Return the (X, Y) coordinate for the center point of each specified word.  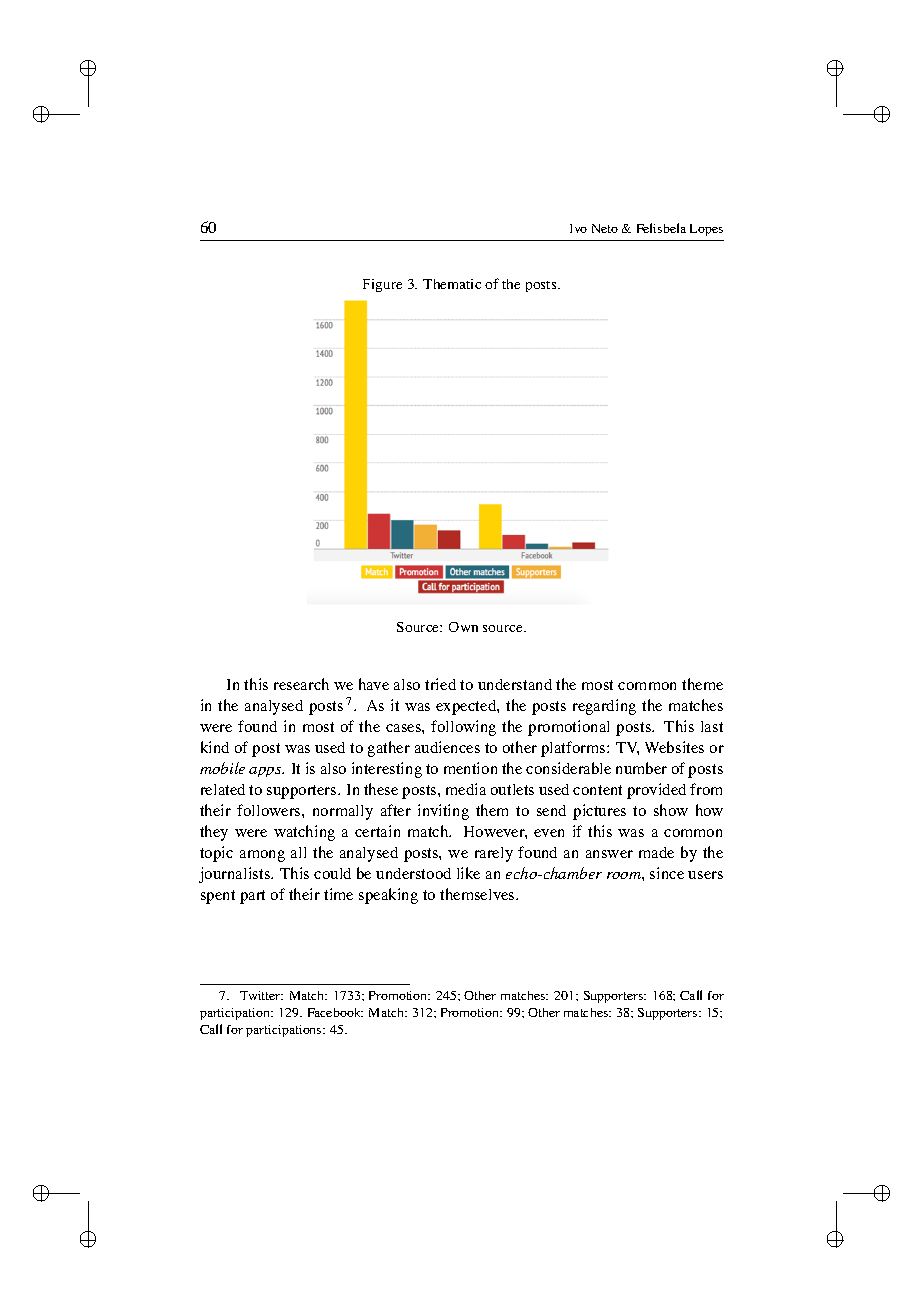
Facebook (335, 1012)
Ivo (578, 228)
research (301, 684)
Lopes (706, 230)
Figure (382, 285)
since (667, 873)
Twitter (261, 995)
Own (463, 627)
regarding (604, 707)
